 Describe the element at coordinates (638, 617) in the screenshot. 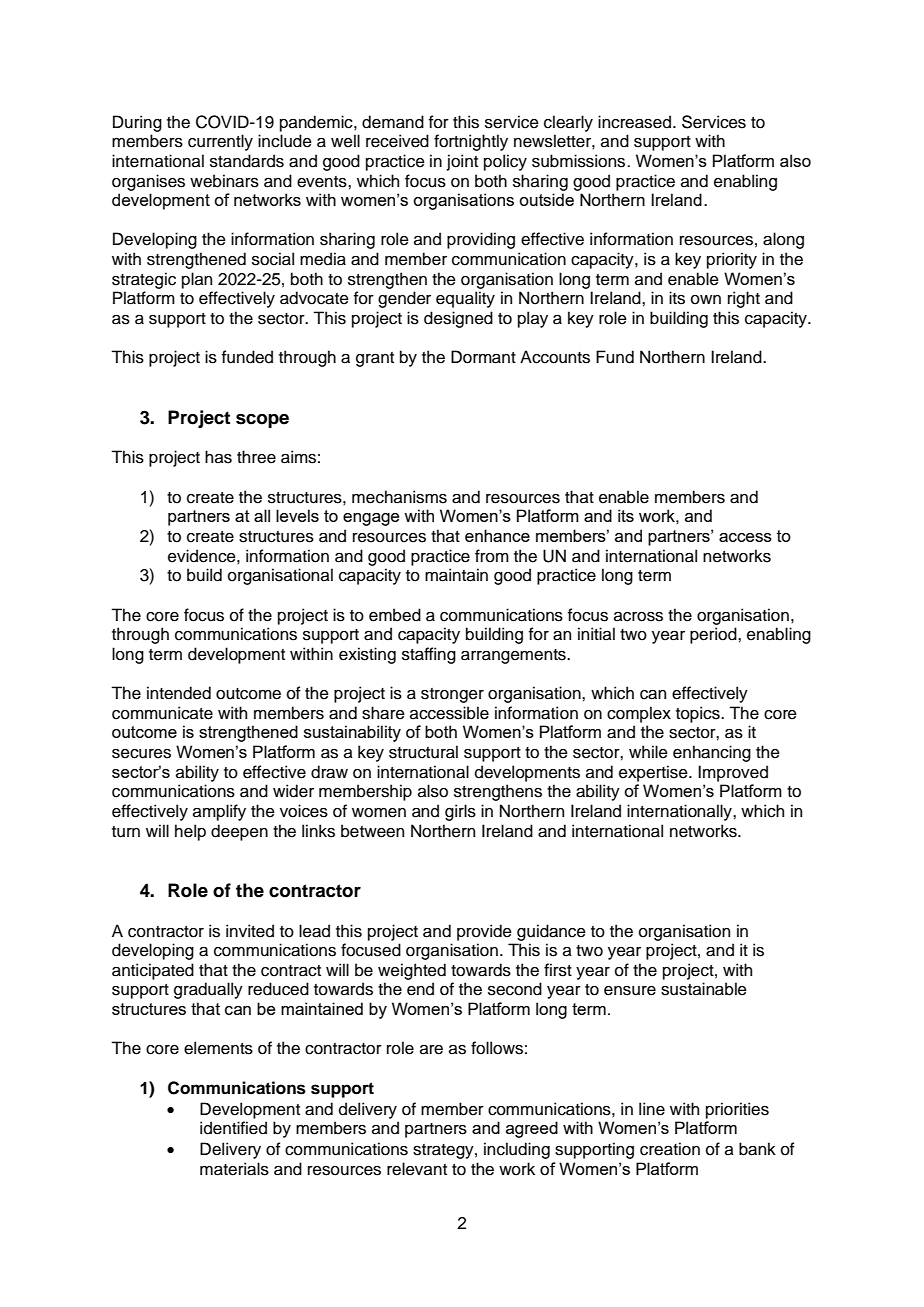

I see `across` at that location.
